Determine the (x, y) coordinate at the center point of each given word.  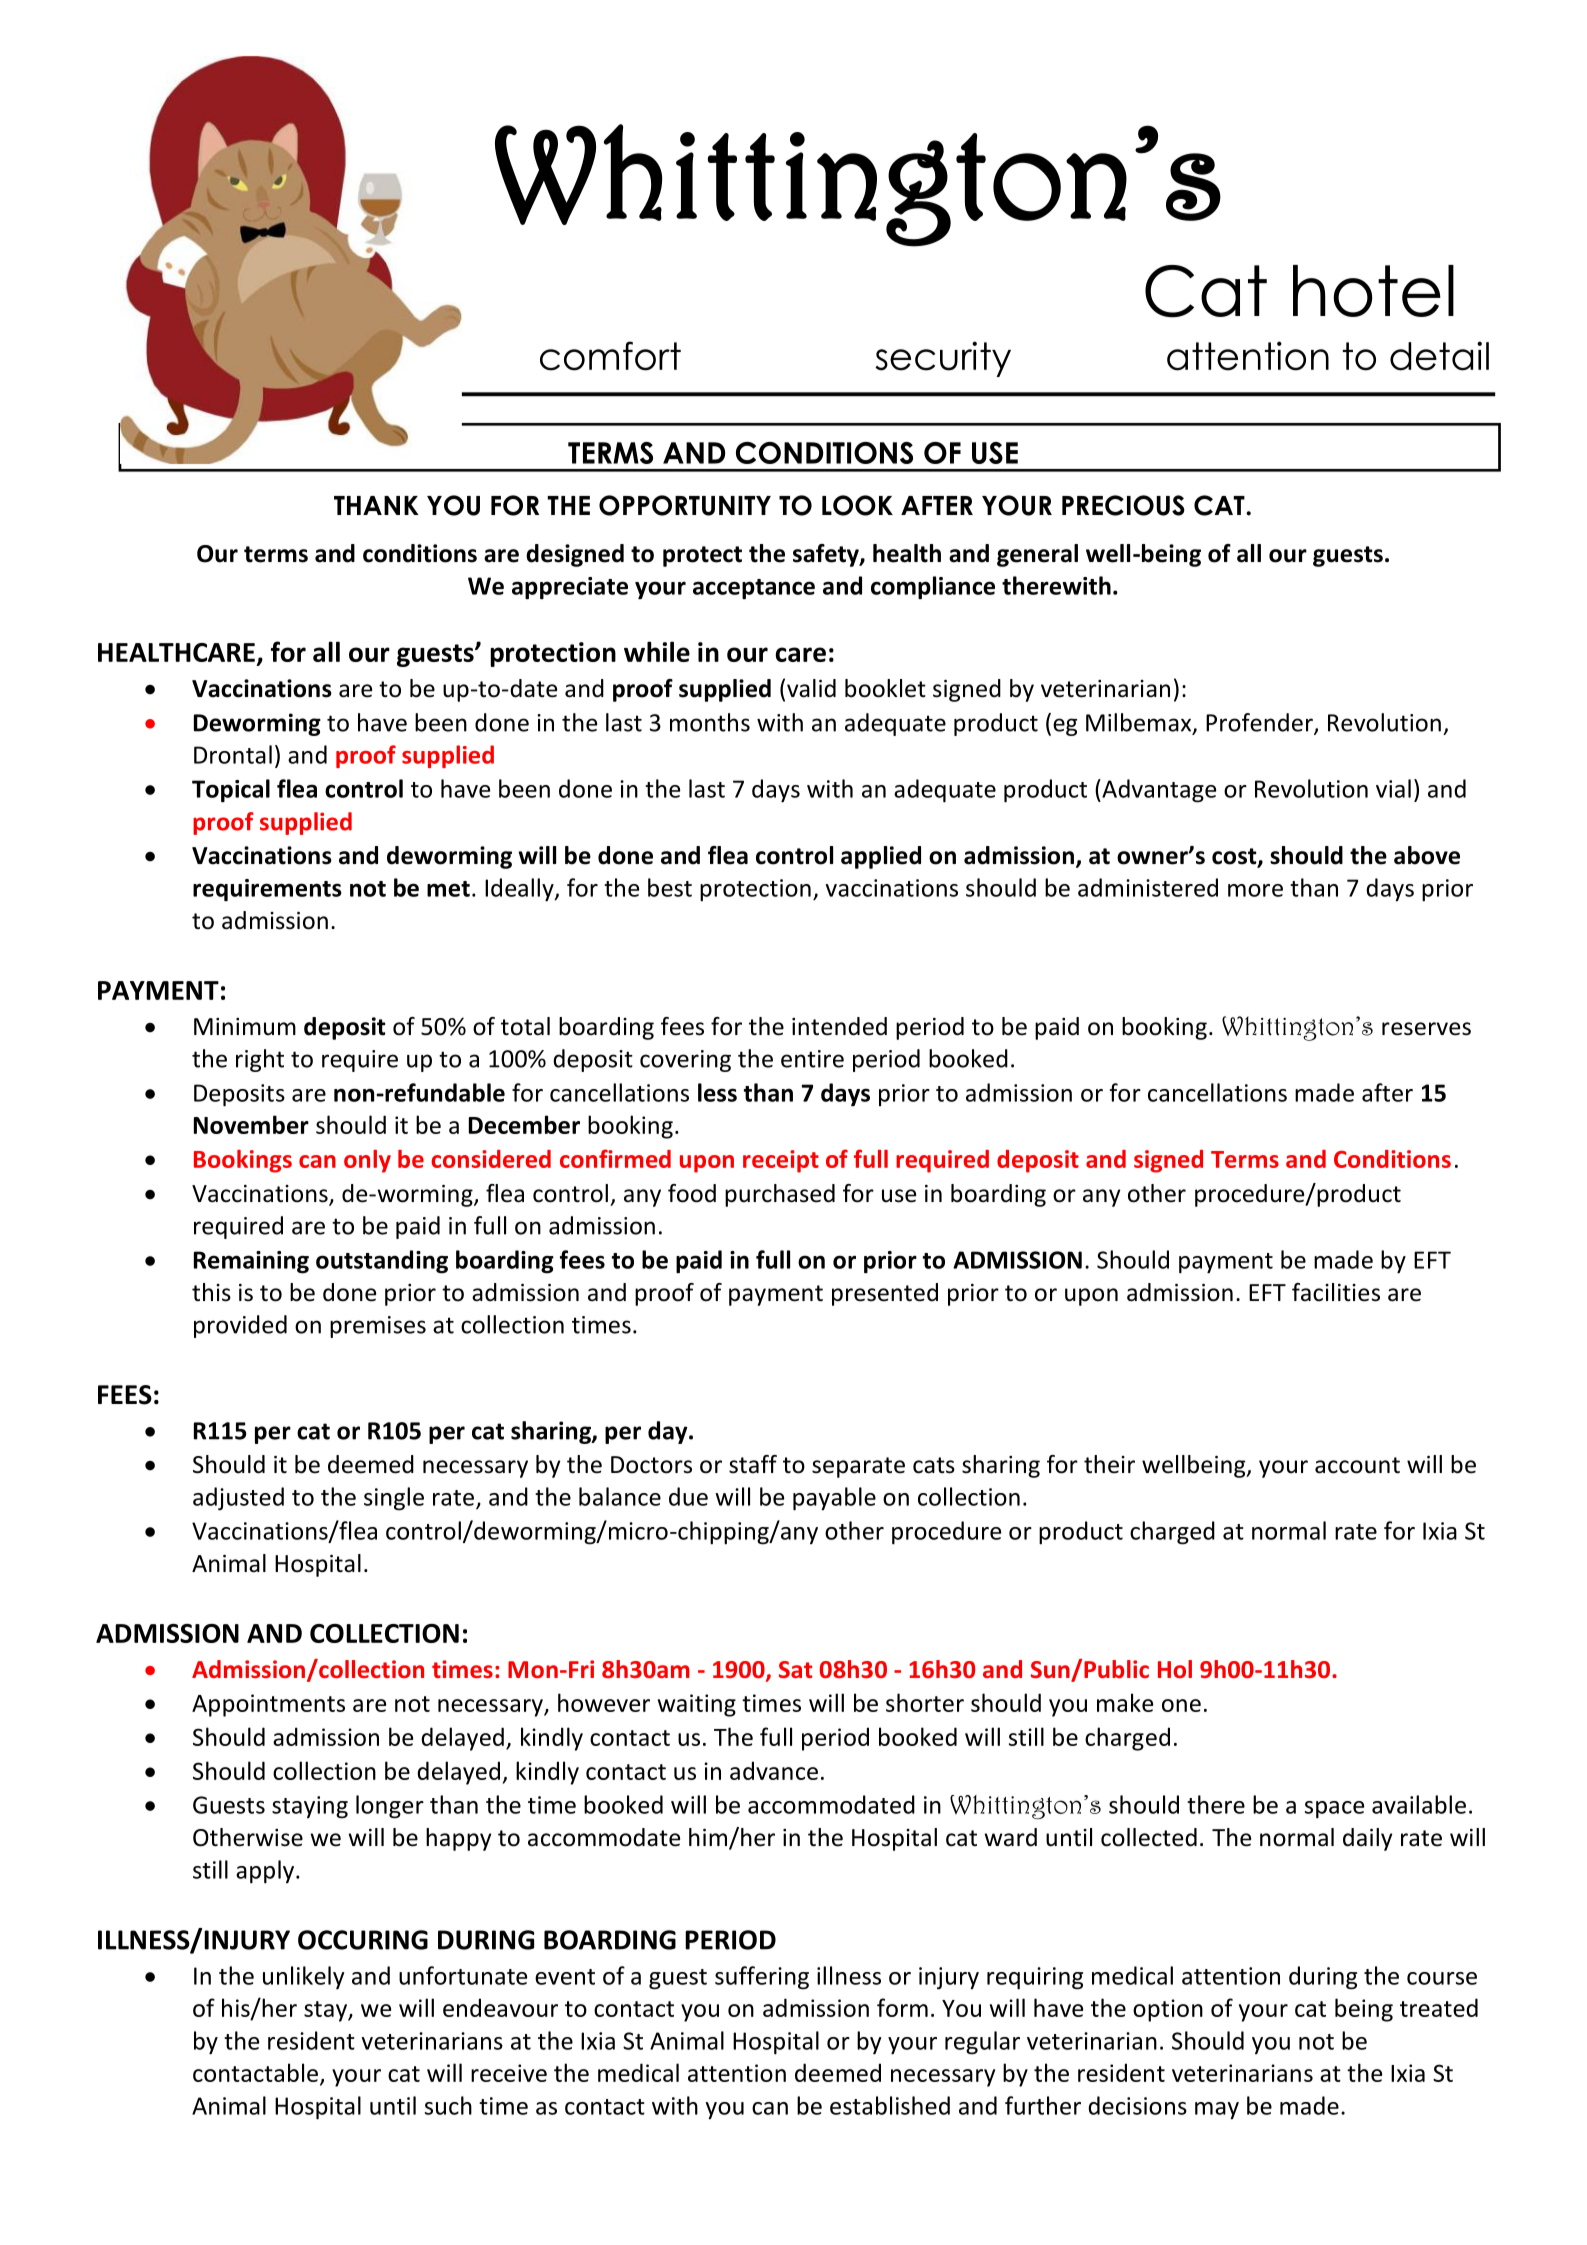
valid (811, 688)
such (448, 2105)
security (943, 359)
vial (1393, 788)
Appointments (268, 1705)
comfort (610, 356)
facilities (1336, 1292)
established (890, 2105)
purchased (780, 1195)
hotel (1373, 291)
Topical (231, 791)
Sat (795, 1669)
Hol (1175, 1669)
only (367, 1161)
